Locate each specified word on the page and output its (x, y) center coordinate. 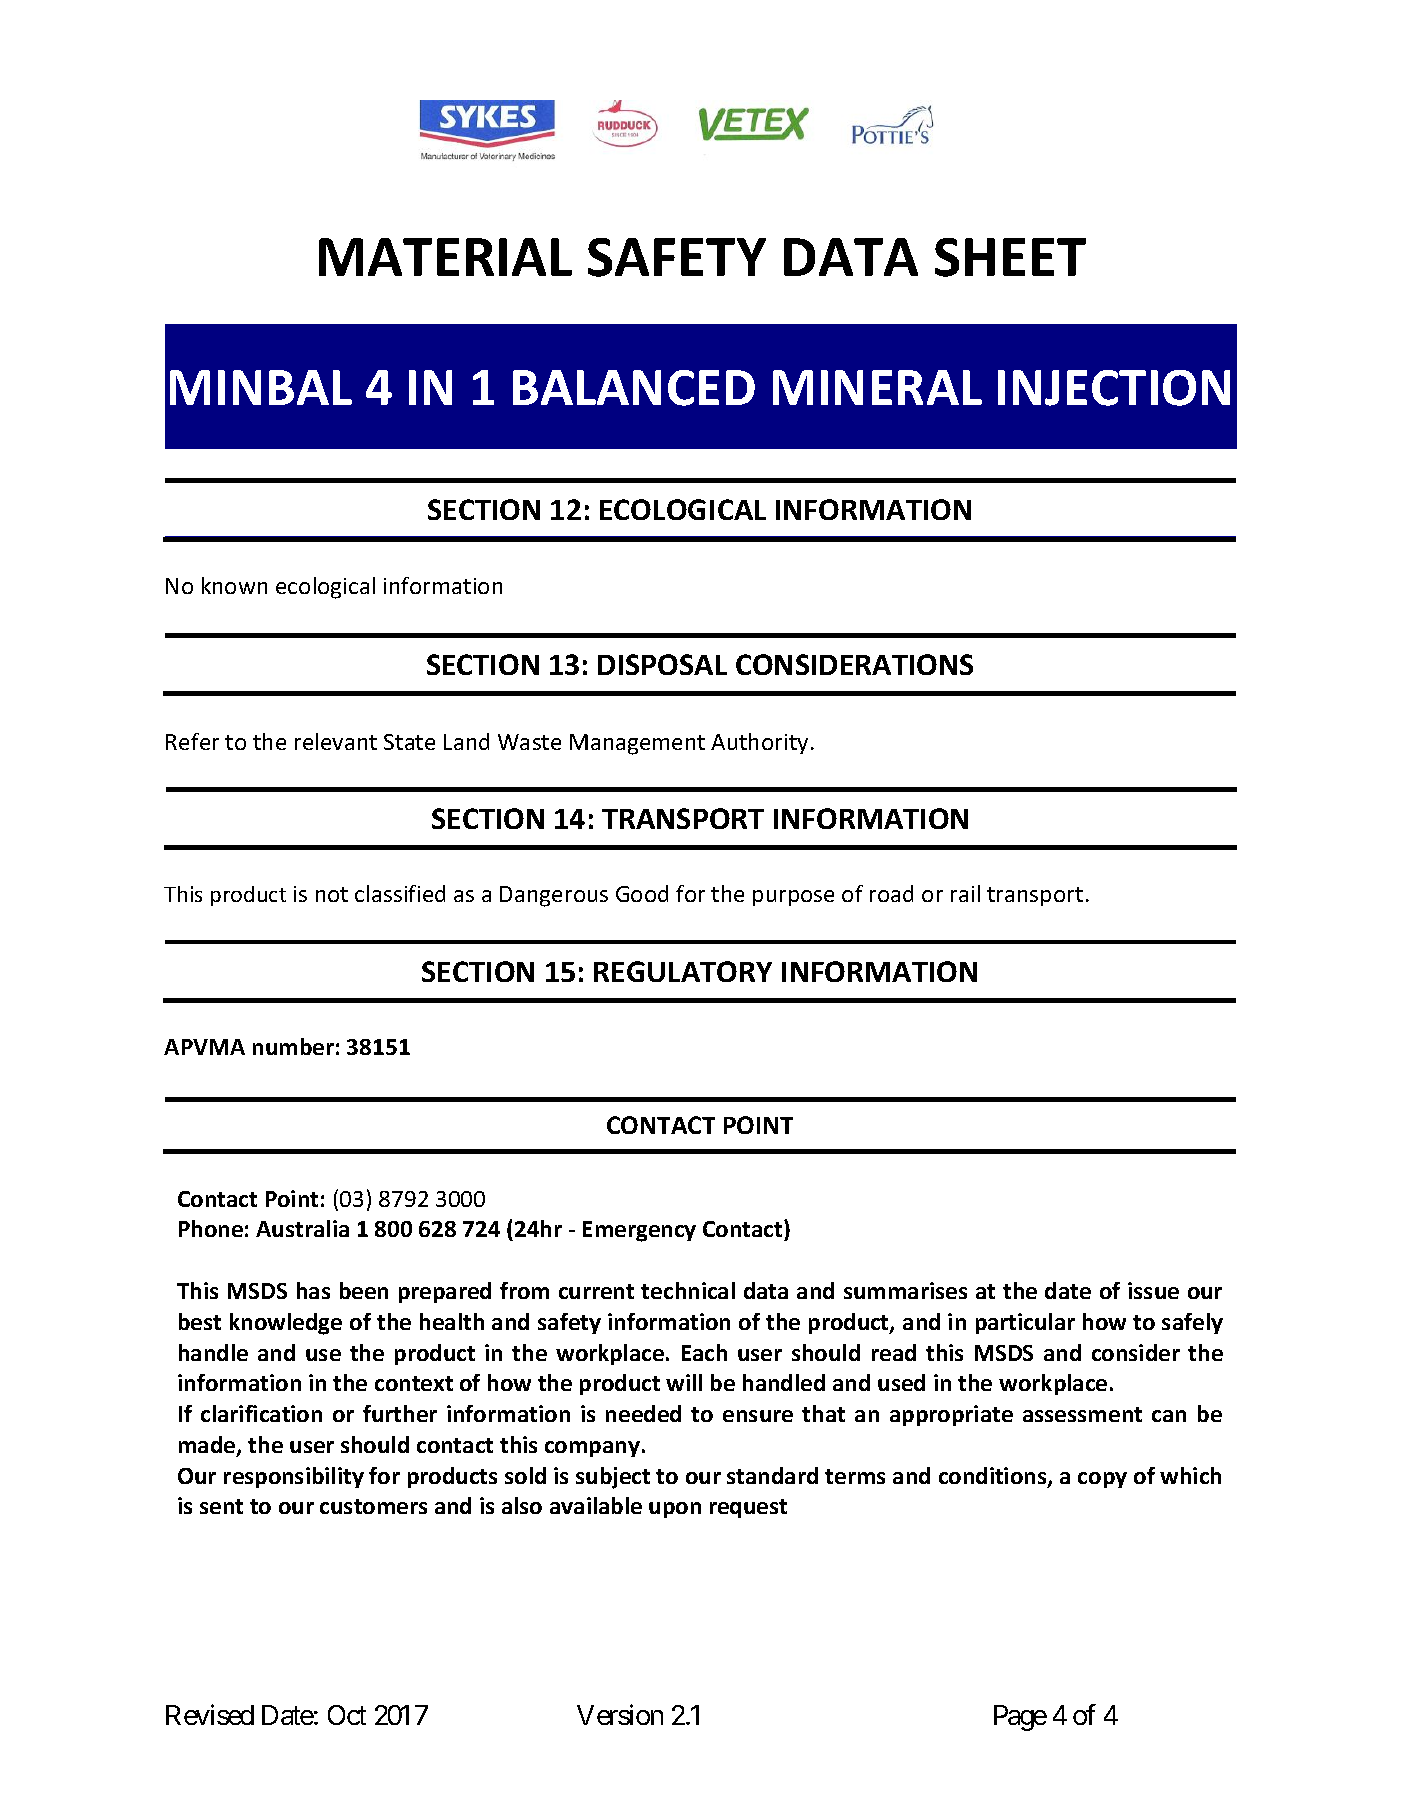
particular (1025, 1323)
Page (1020, 1718)
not (332, 894)
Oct (347, 1715)
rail (965, 893)
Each (704, 1352)
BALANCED (634, 388)
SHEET (1010, 257)
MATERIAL (445, 257)
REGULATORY (683, 971)
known (234, 585)
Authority (759, 743)
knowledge (286, 1324)
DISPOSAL (662, 664)
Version (620, 1715)
